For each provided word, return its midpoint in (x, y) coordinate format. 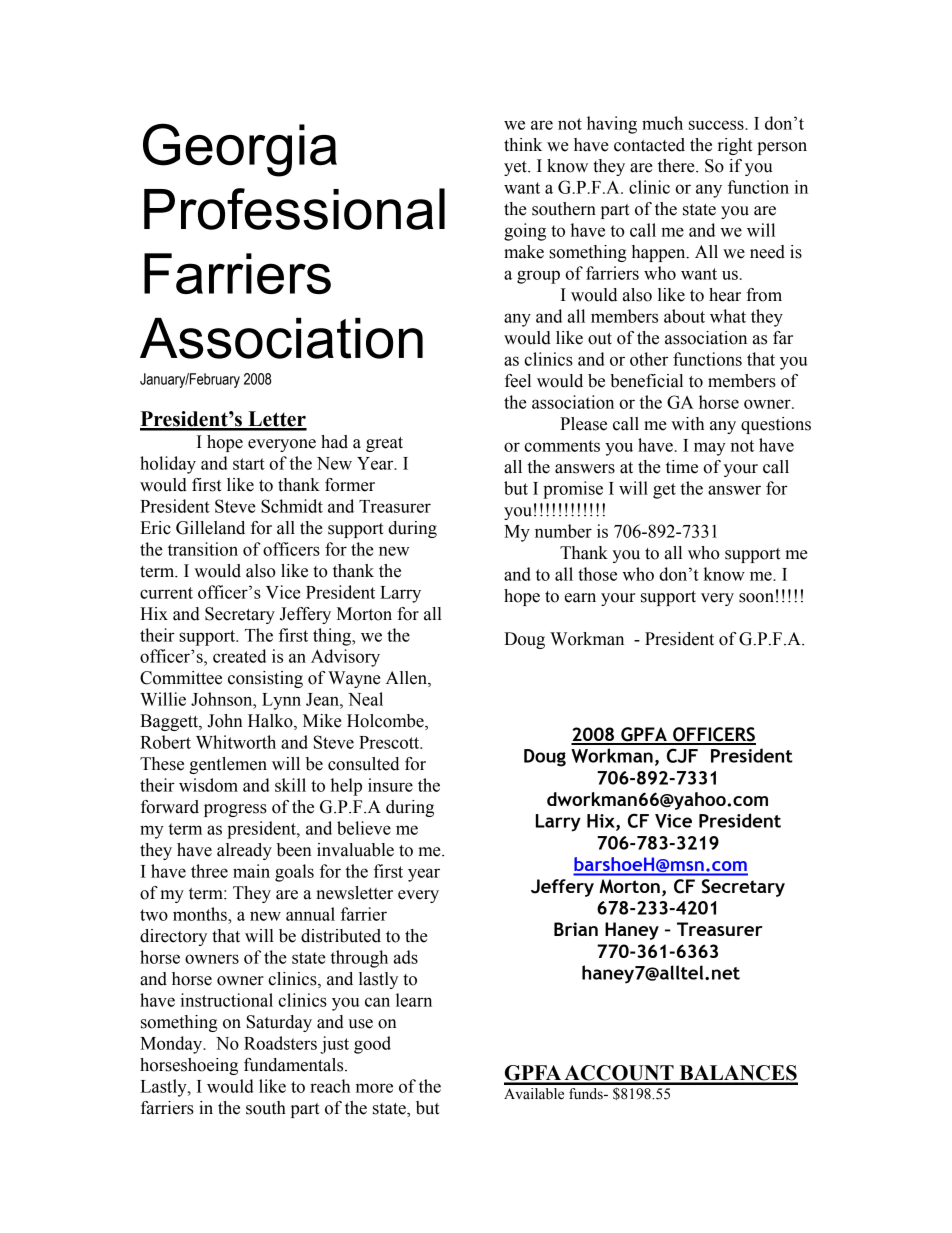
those (597, 574)
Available (534, 1094)
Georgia (240, 150)
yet (516, 168)
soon (756, 598)
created (239, 656)
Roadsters (280, 1043)
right (735, 146)
